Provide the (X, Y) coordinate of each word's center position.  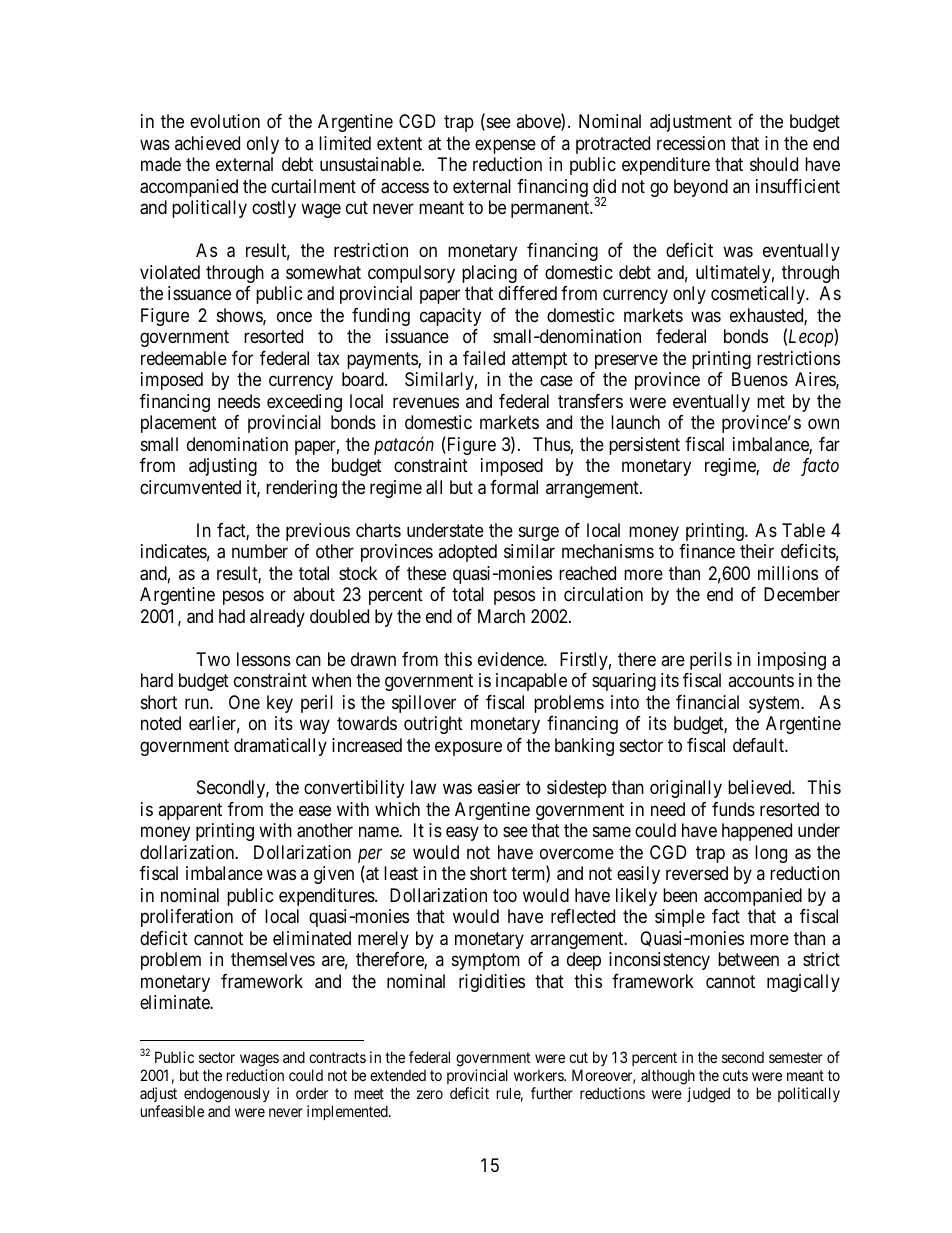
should (774, 164)
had (232, 616)
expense (505, 146)
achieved (207, 143)
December (802, 594)
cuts (735, 1075)
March (501, 616)
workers (539, 1075)
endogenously (227, 1095)
